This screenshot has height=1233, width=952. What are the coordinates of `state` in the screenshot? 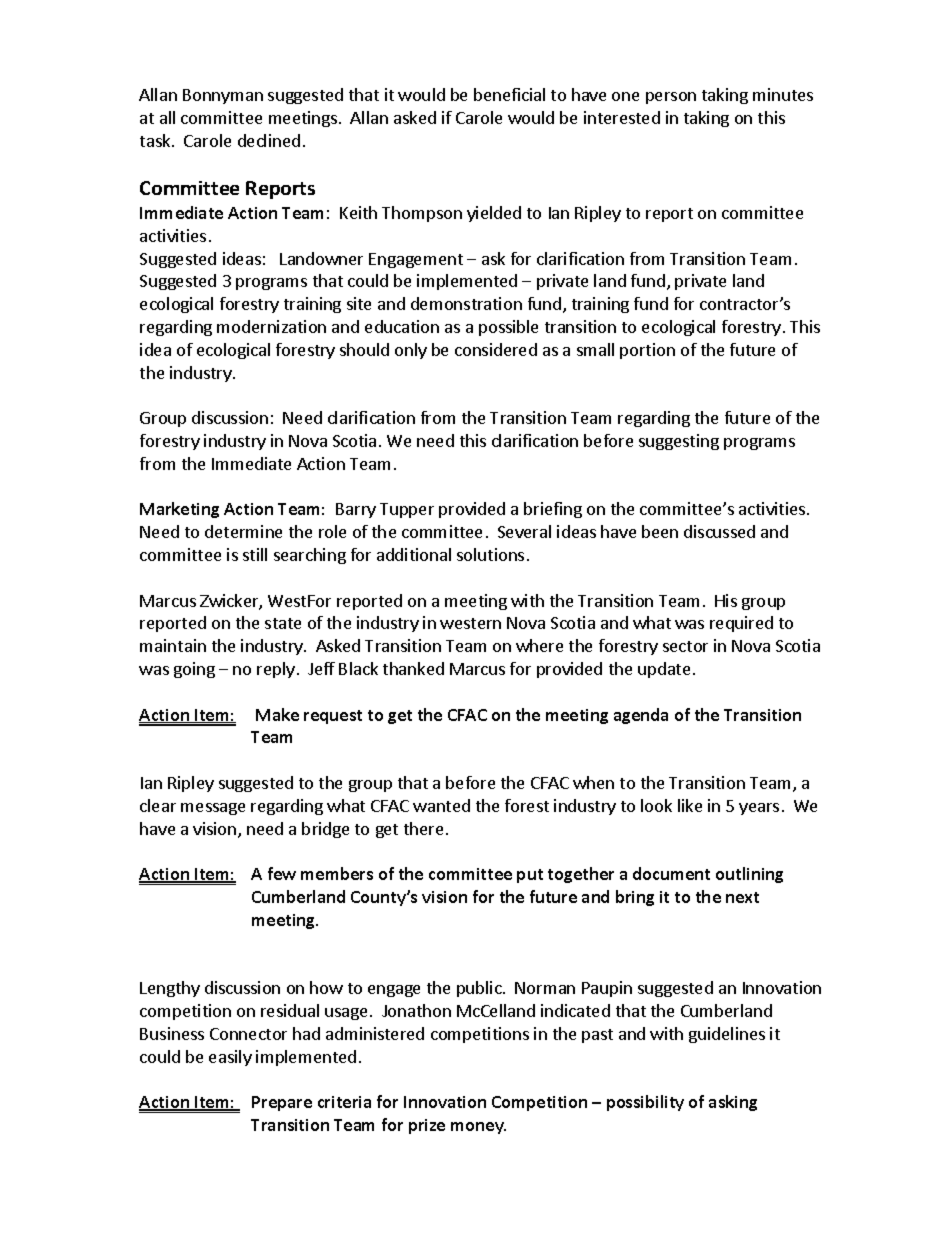 It's located at (283, 623).
